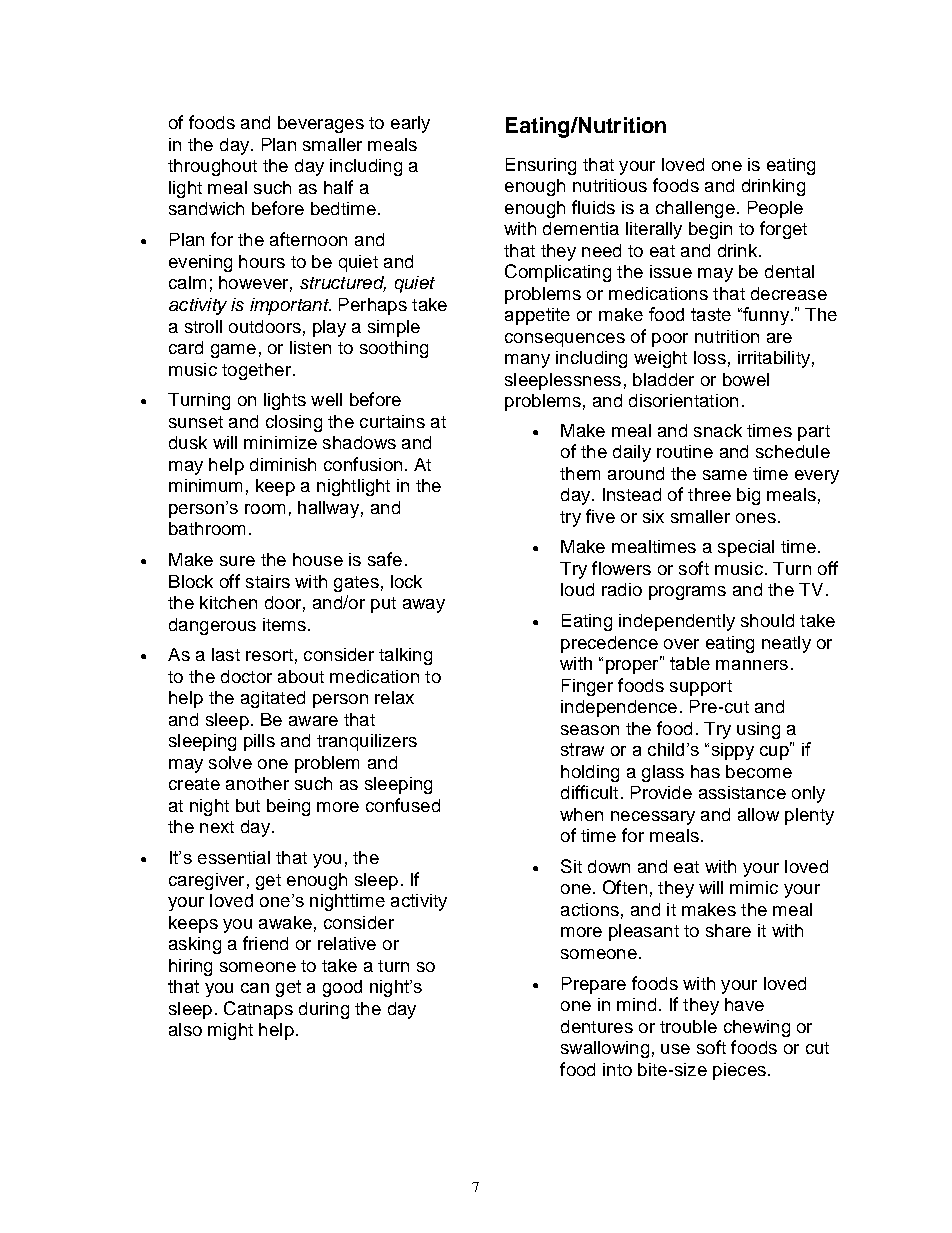 Image resolution: width=952 pixels, height=1233 pixels. Describe the element at coordinates (259, 742) in the screenshot. I see `pills` at that location.
